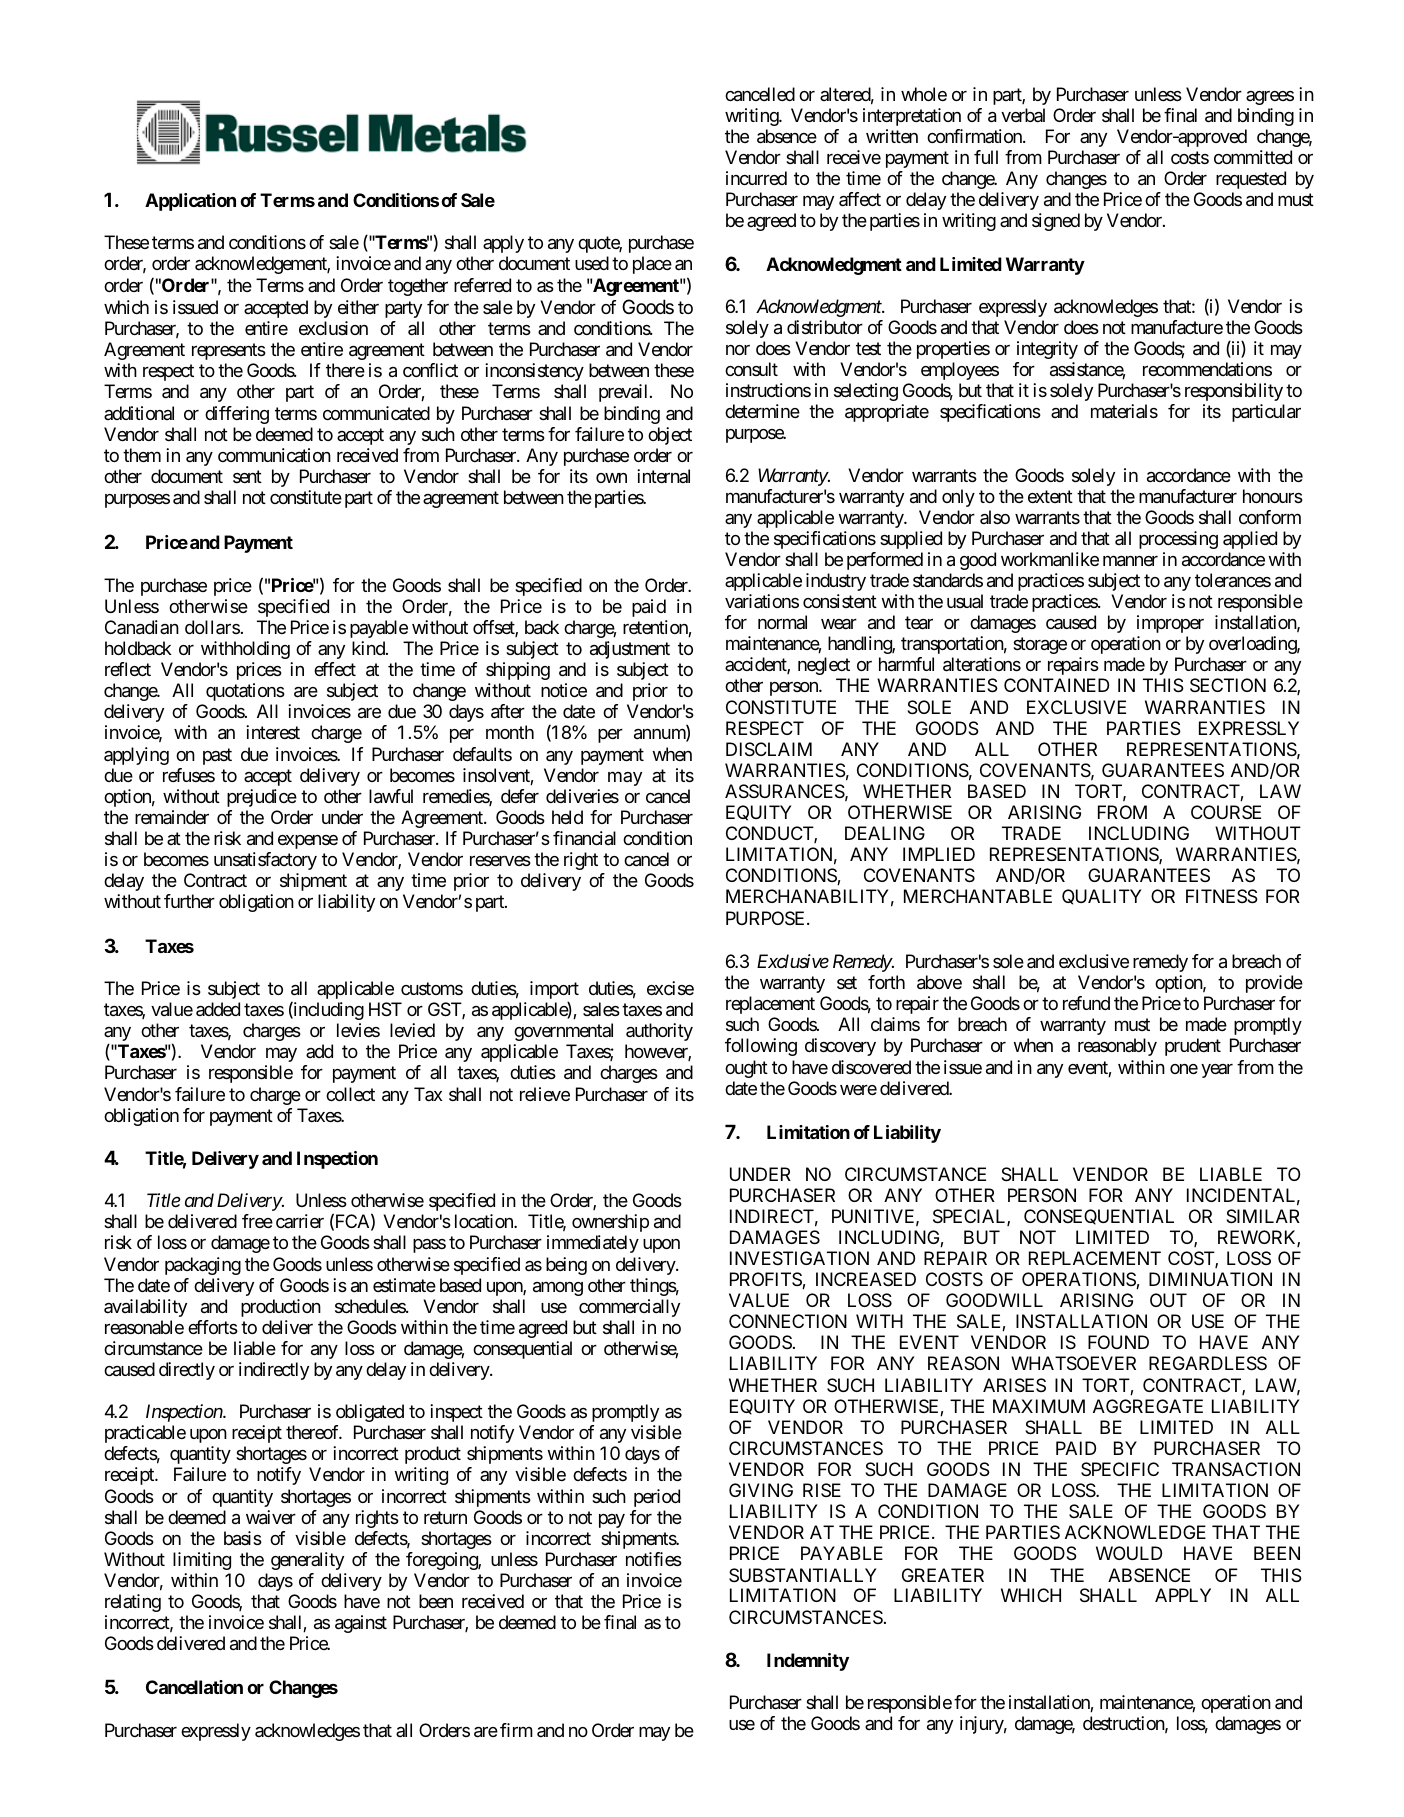  I want to click on internal, so click(663, 476).
